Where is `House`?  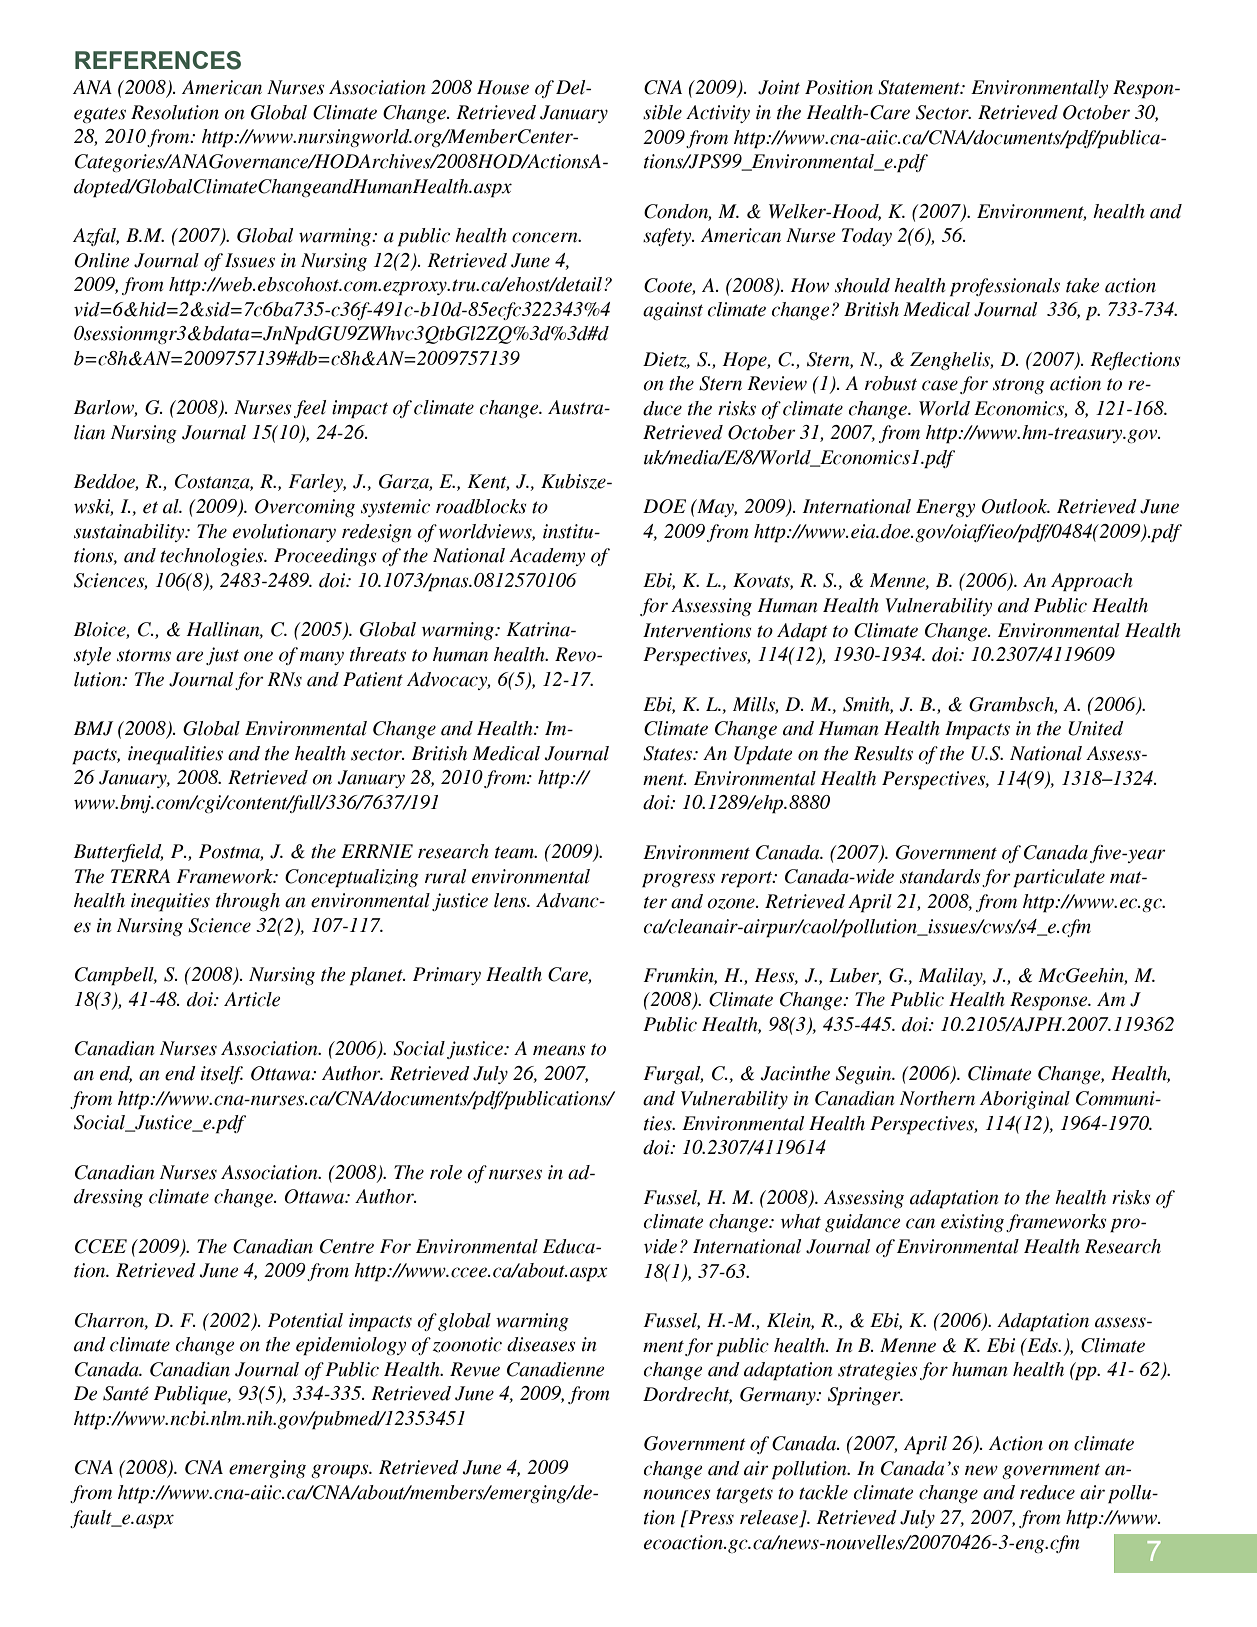
House is located at coordinates (503, 87).
